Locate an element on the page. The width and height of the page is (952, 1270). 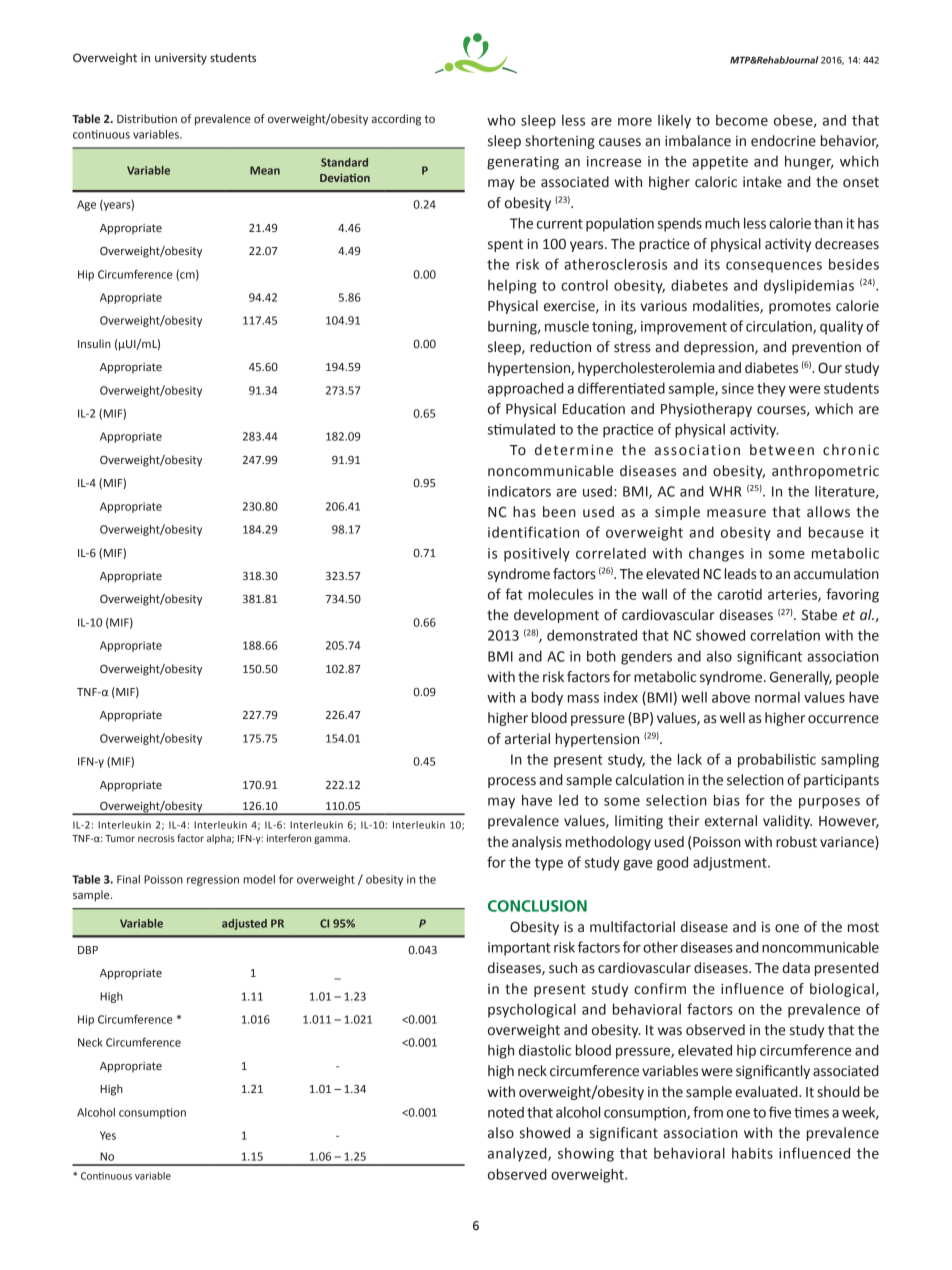
who is located at coordinates (501, 120).
